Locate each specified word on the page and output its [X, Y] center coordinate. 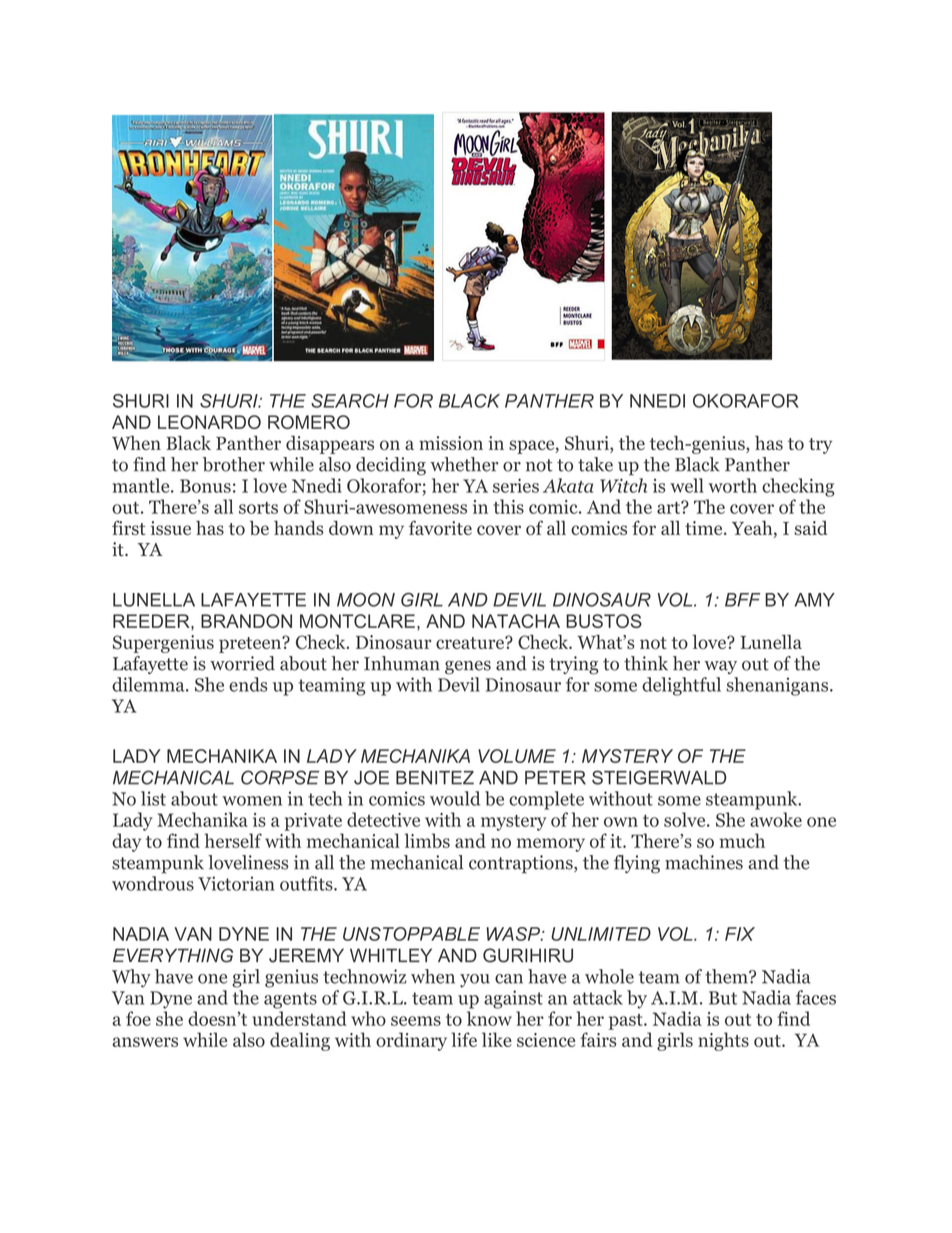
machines [704, 862]
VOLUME [517, 756]
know [489, 1018]
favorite [440, 528]
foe [138, 1018]
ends [248, 684]
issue [171, 528]
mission [451, 443]
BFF [742, 600]
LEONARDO [209, 422]
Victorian [236, 883]
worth [733, 485]
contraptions [522, 864]
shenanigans [778, 686]
